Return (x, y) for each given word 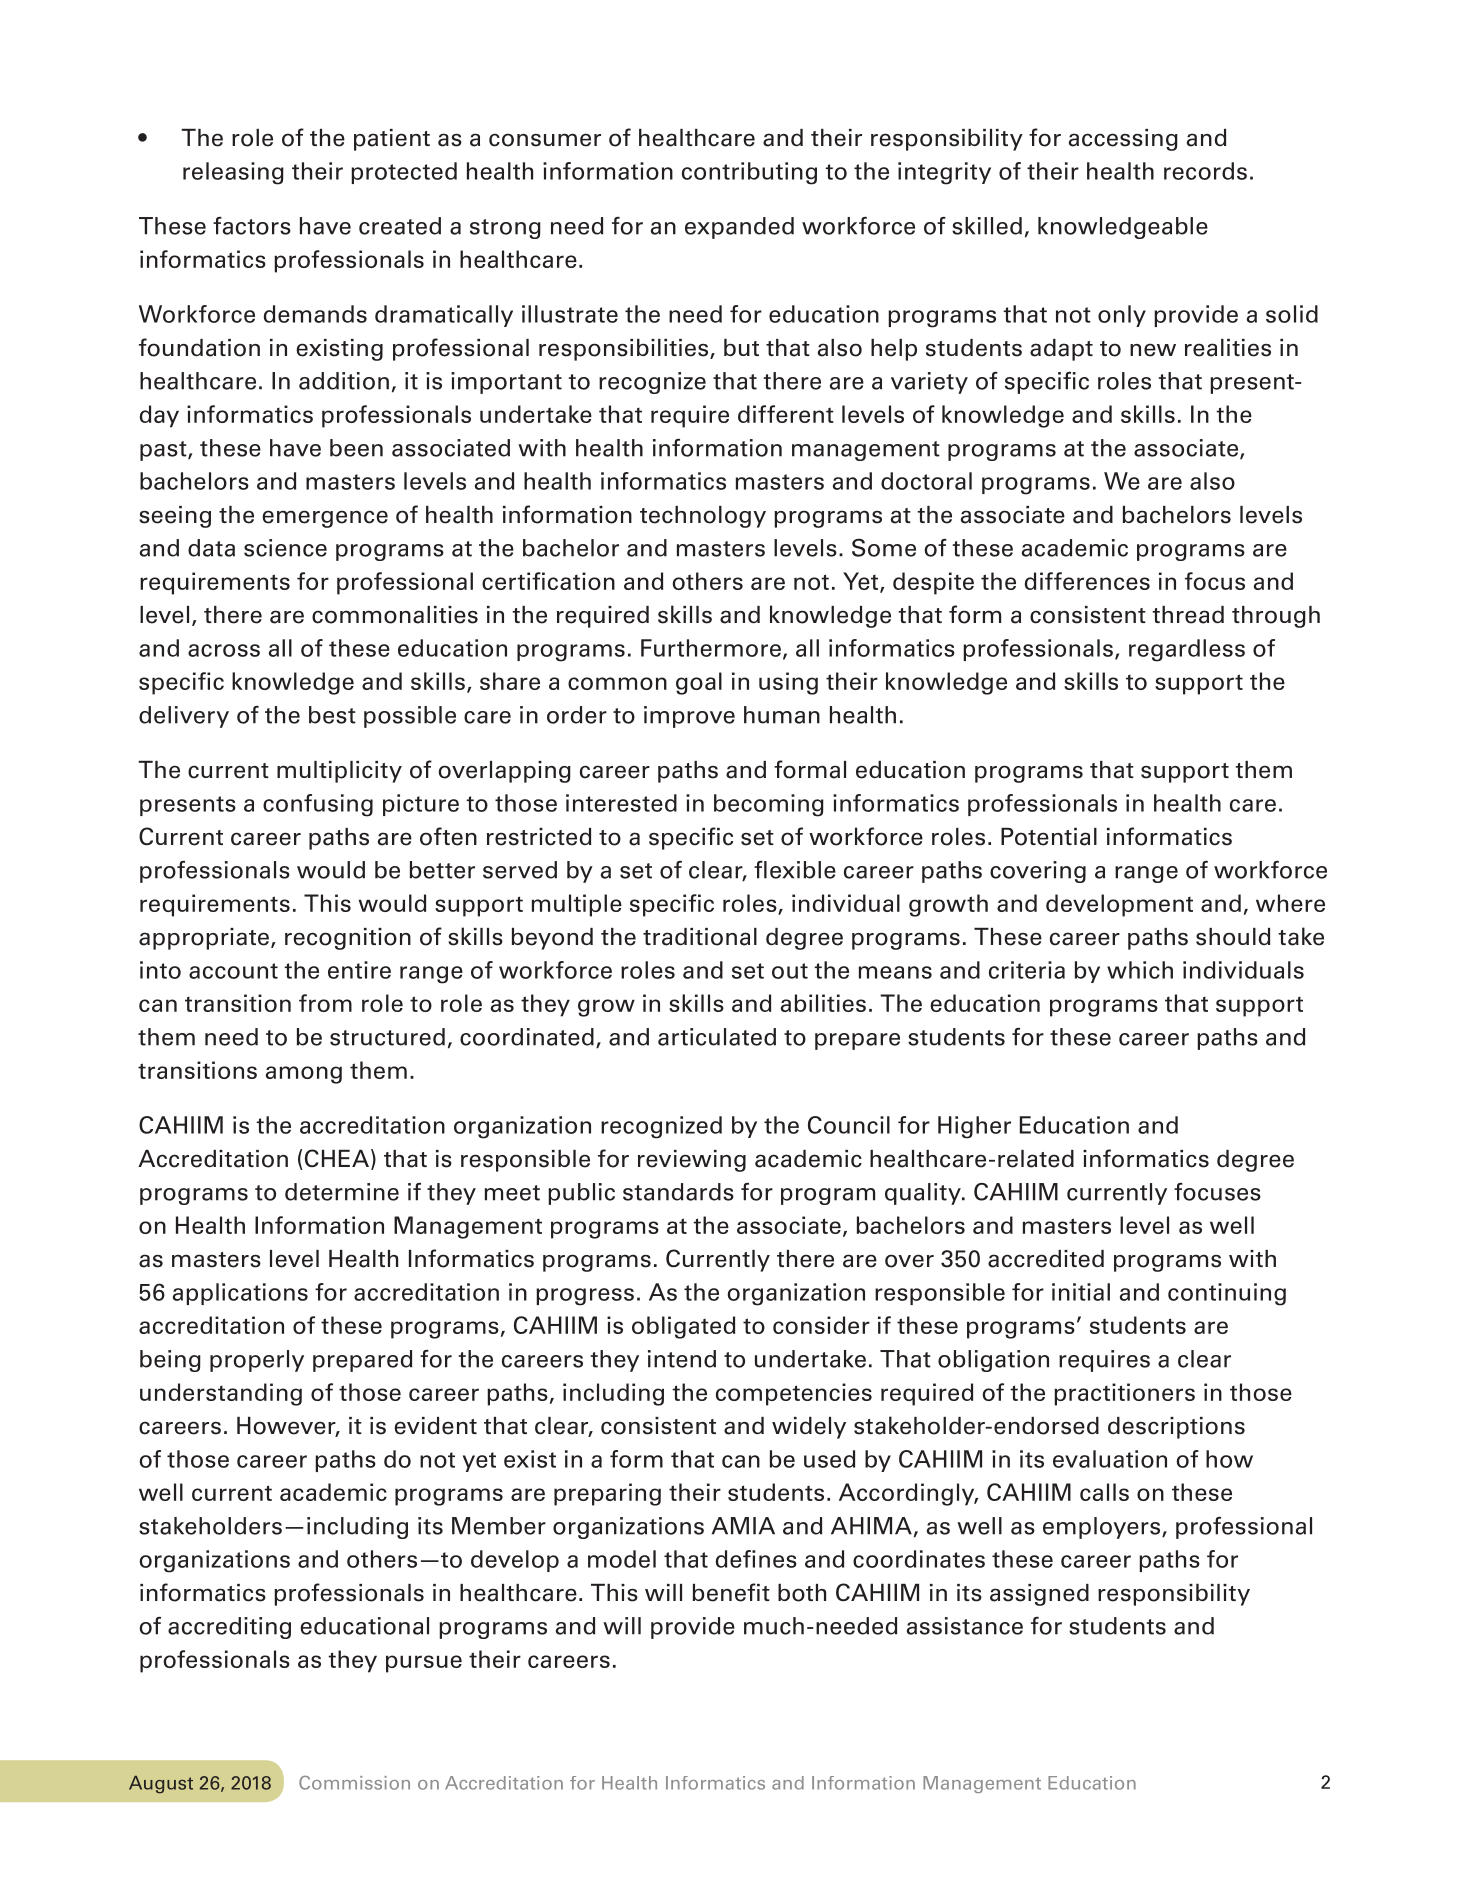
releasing (233, 173)
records (1205, 171)
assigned (1039, 1595)
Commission (354, 1782)
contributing (749, 173)
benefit (731, 1592)
